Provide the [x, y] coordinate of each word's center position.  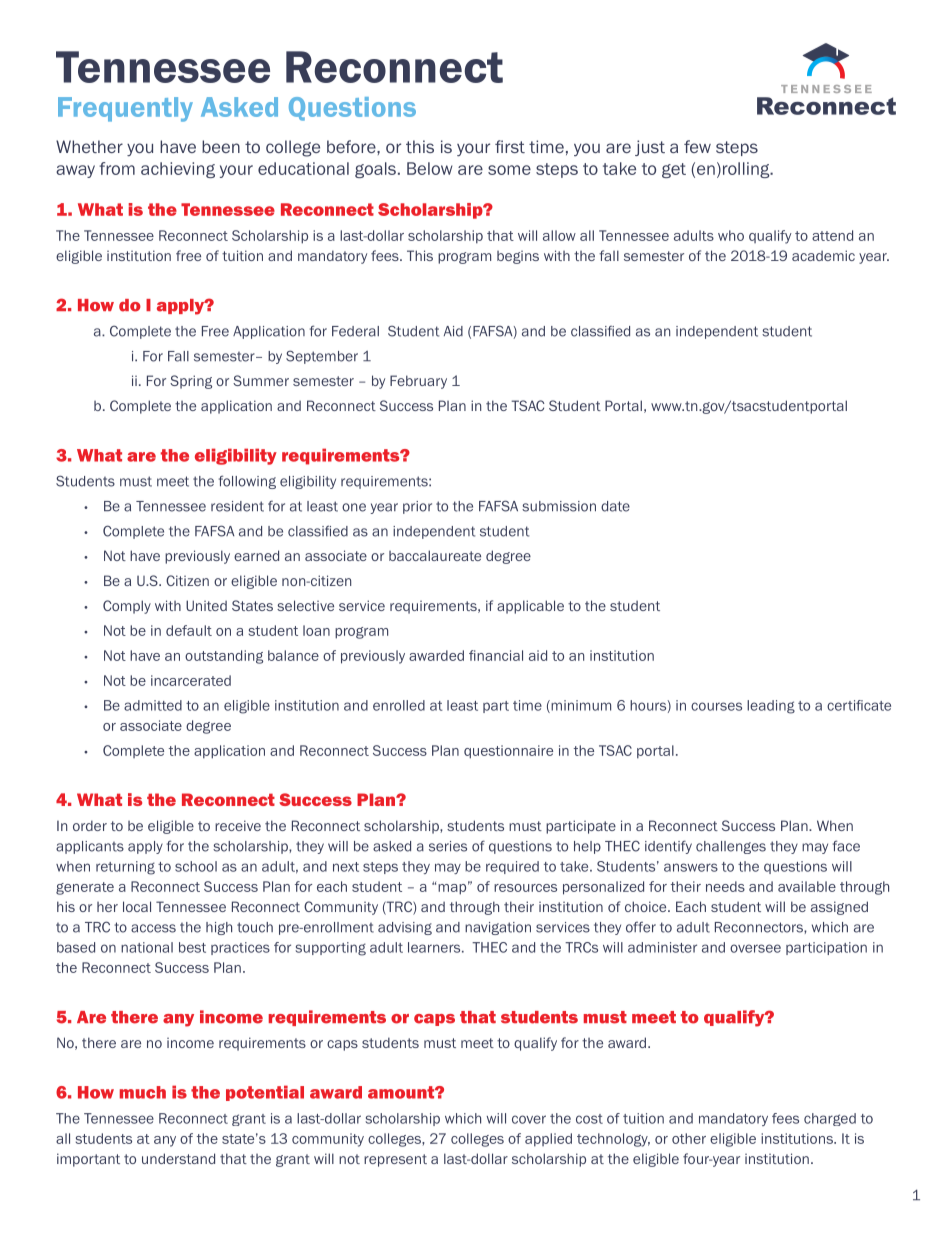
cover [529, 1119]
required [512, 867]
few [697, 146]
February [418, 382]
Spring [191, 382]
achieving [178, 170]
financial [496, 655]
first [510, 146]
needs [725, 886]
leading [771, 707]
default [189, 630]
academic [823, 255]
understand [178, 1158]
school [196, 866]
